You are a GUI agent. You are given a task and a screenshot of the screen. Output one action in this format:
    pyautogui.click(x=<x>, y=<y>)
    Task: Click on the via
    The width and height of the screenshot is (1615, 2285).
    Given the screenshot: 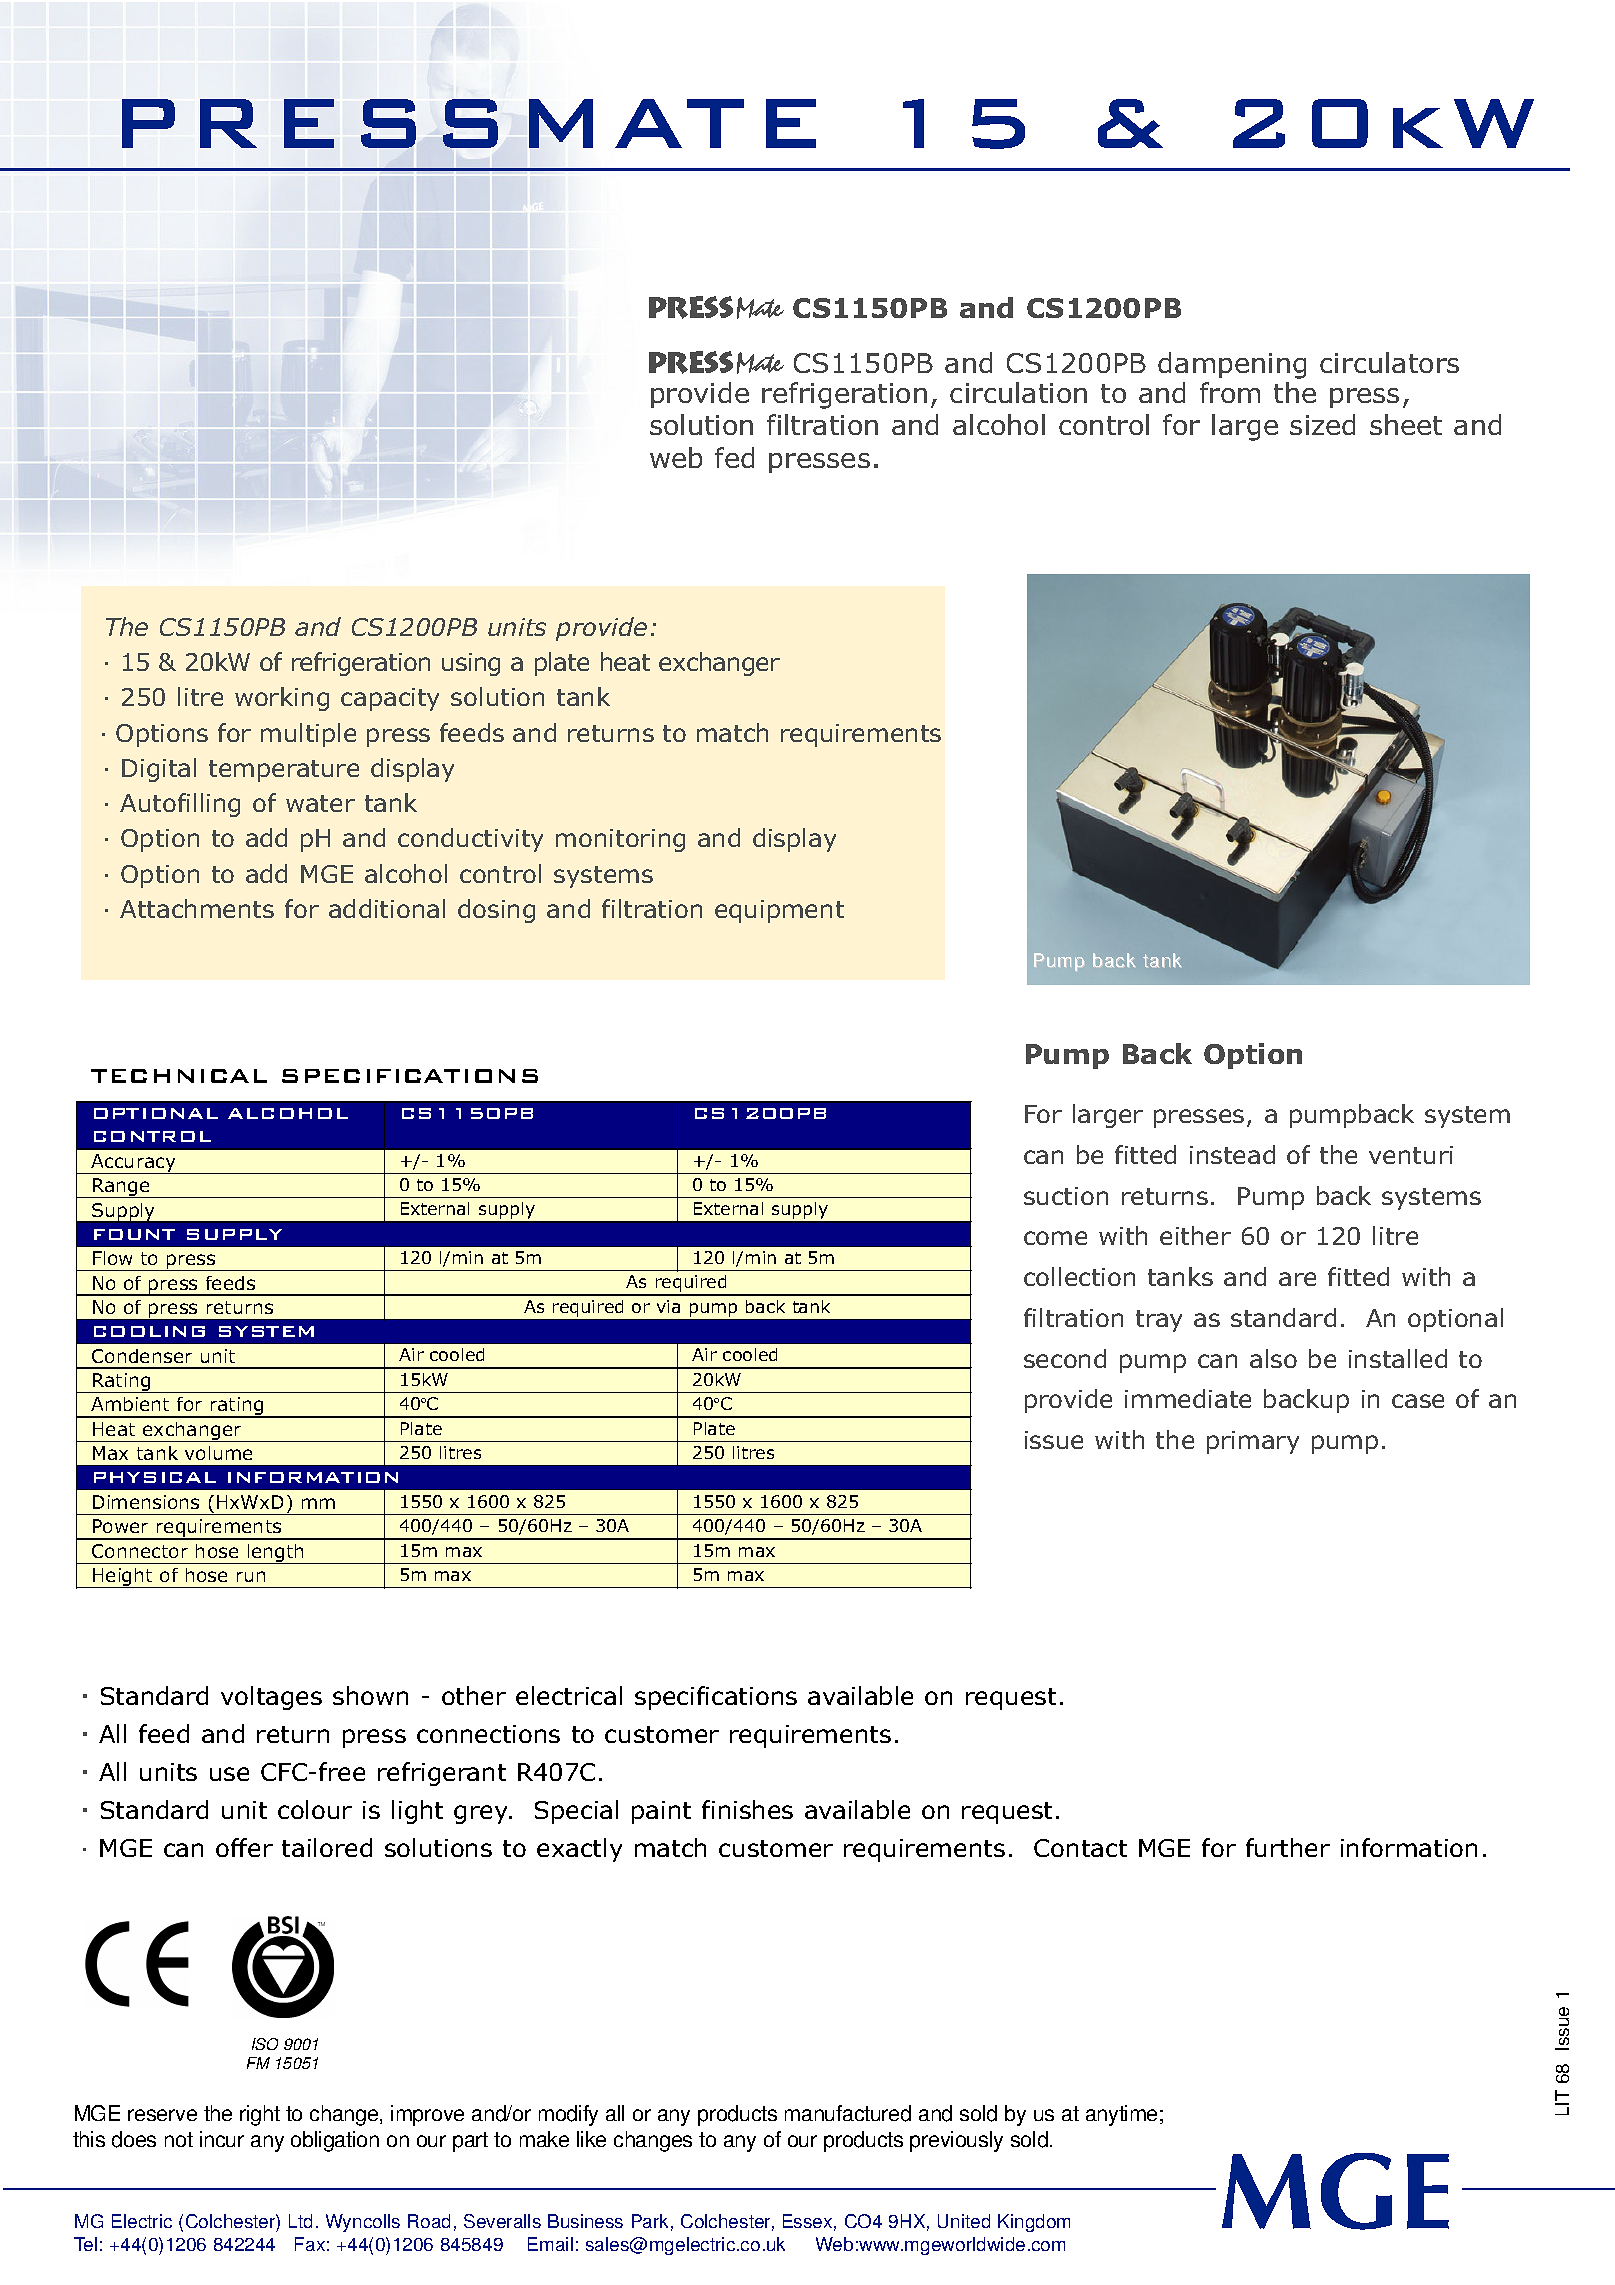 What is the action you would take?
    pyautogui.click(x=668, y=1306)
